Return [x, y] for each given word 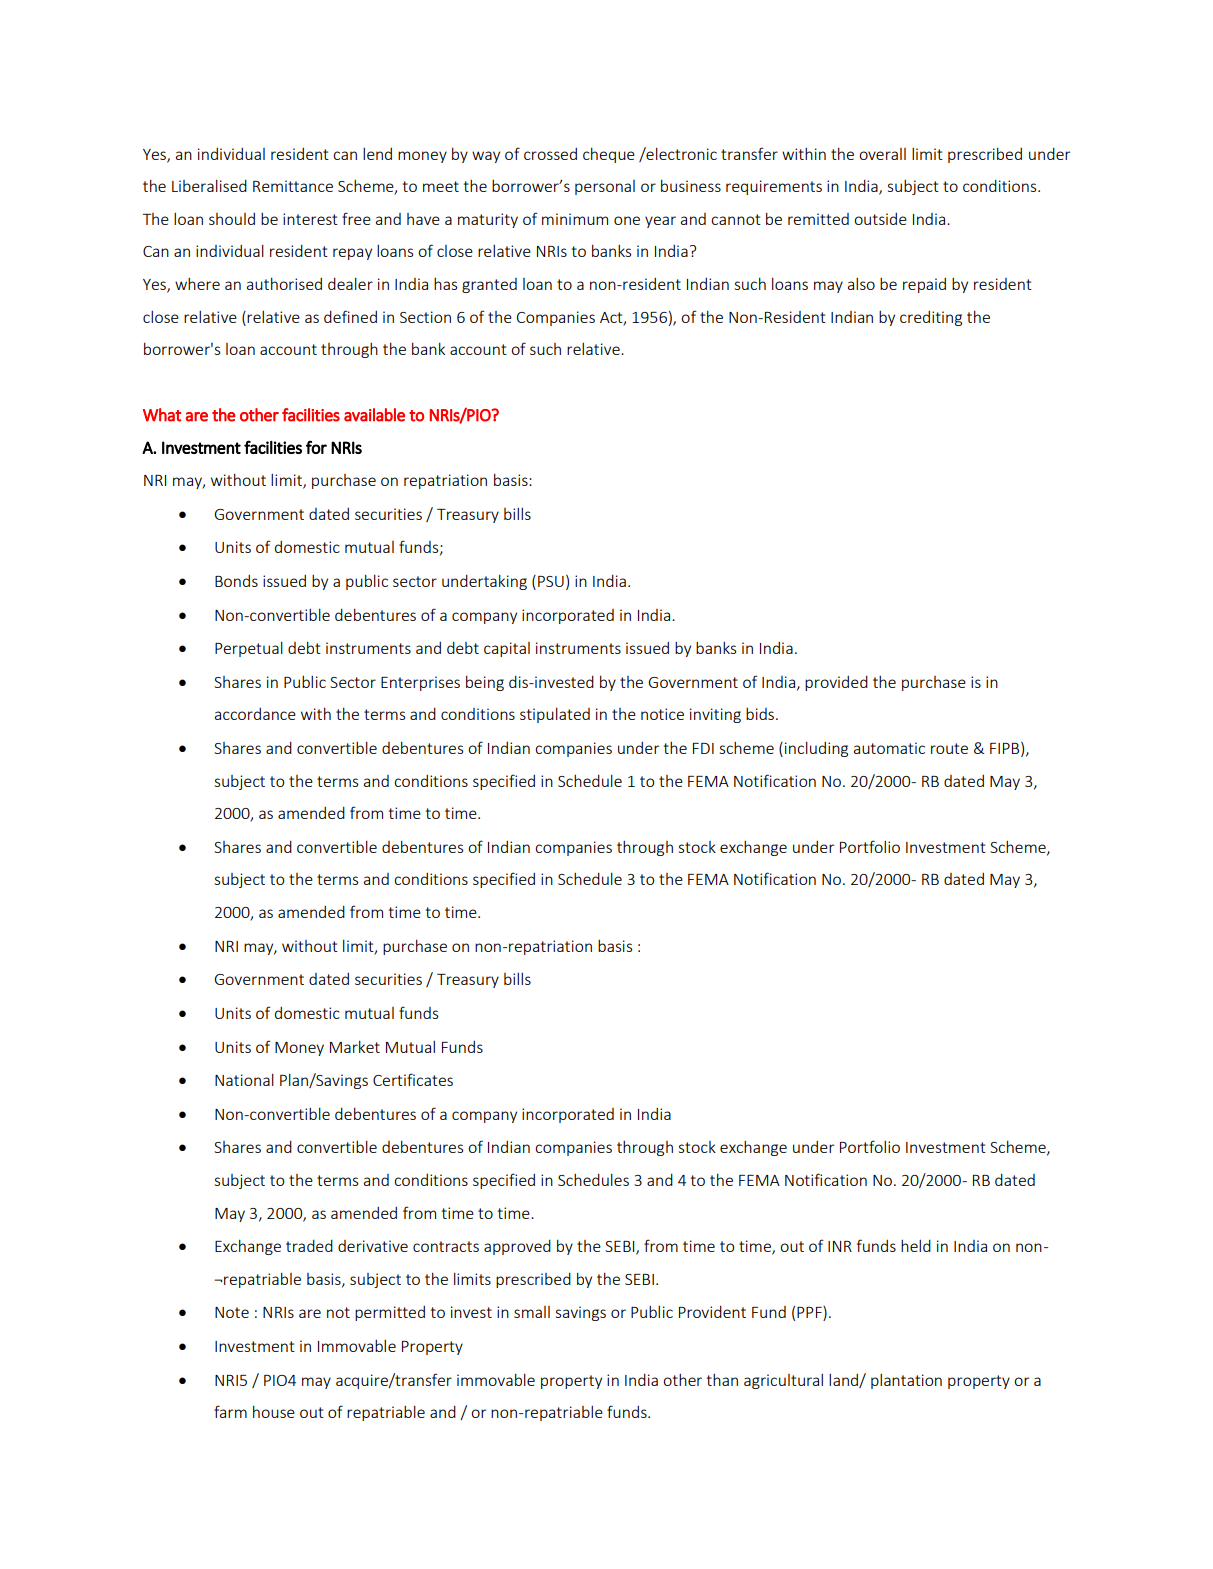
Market [355, 1047]
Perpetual [249, 649]
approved [517, 1247]
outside [880, 219]
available [374, 415]
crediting [931, 318]
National [244, 1080]
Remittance [293, 186]
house [274, 1412]
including [816, 749]
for [316, 447]
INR [840, 1246]
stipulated [555, 715]
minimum [575, 219]
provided [836, 683]
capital [507, 649]
